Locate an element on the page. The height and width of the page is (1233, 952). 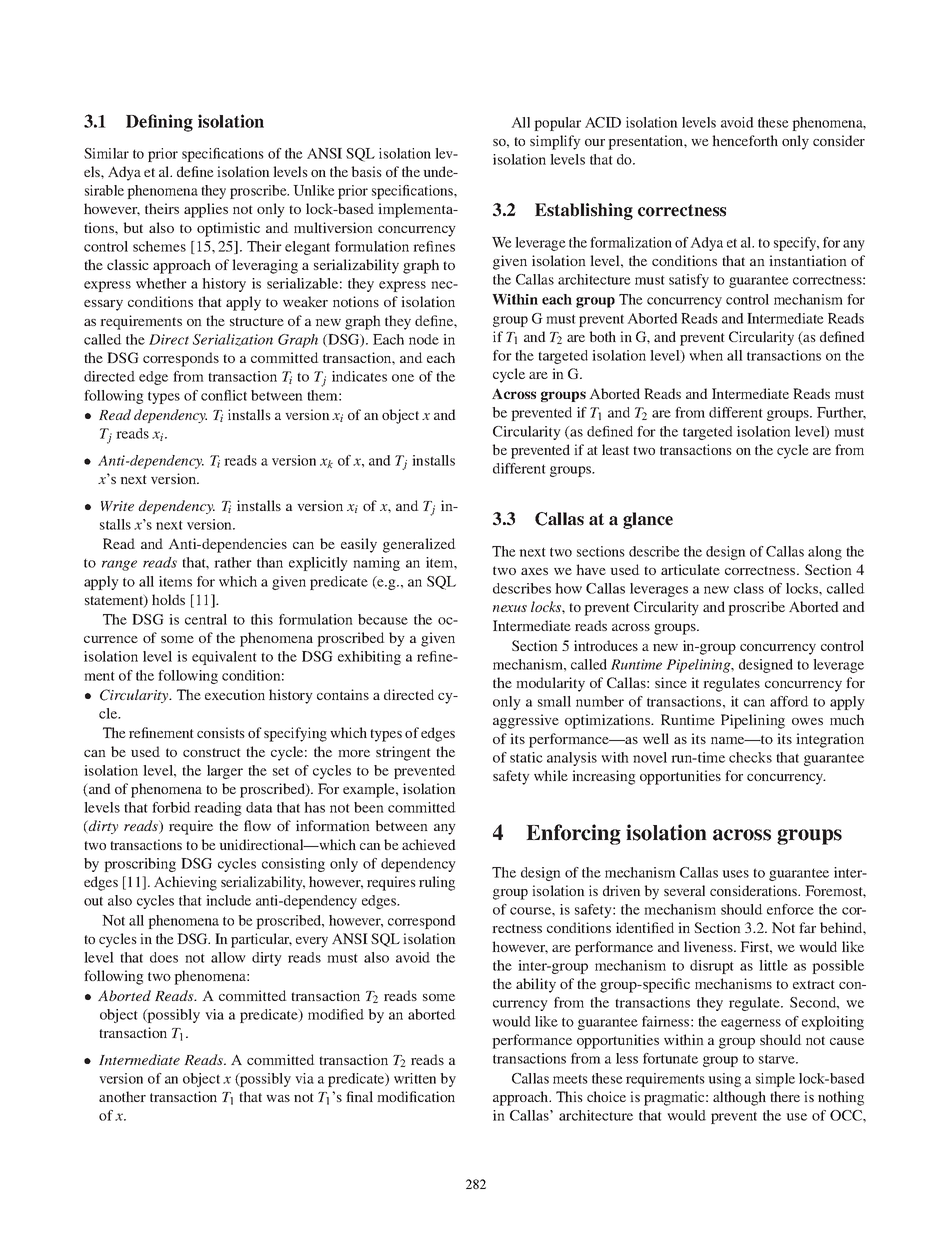
least is located at coordinates (615, 449).
